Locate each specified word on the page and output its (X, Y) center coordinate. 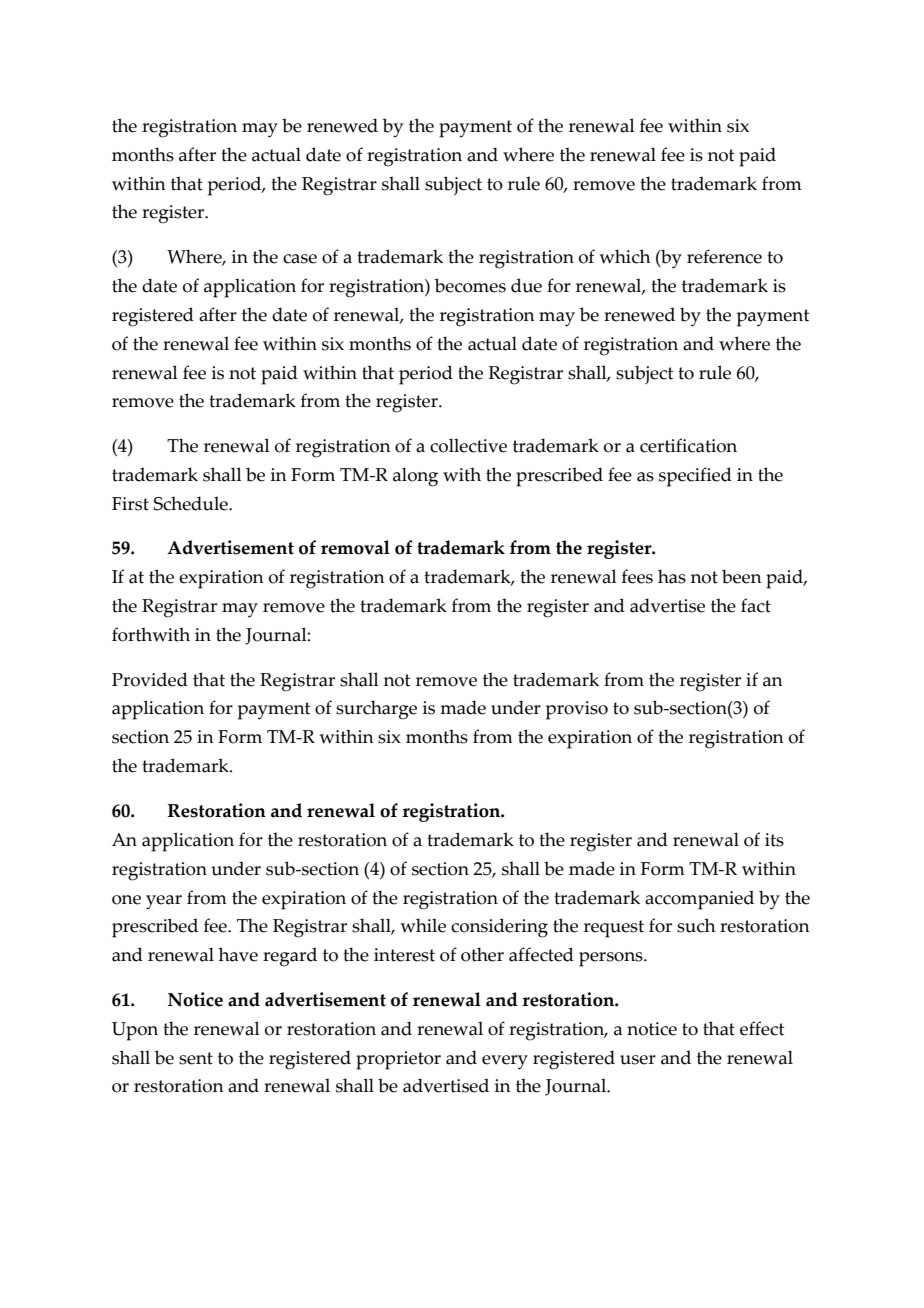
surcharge (376, 710)
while (423, 925)
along (415, 477)
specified (695, 477)
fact (756, 605)
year (164, 902)
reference (724, 256)
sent (196, 1058)
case (300, 259)
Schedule (192, 503)
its (774, 840)
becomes (470, 285)
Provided (150, 679)
